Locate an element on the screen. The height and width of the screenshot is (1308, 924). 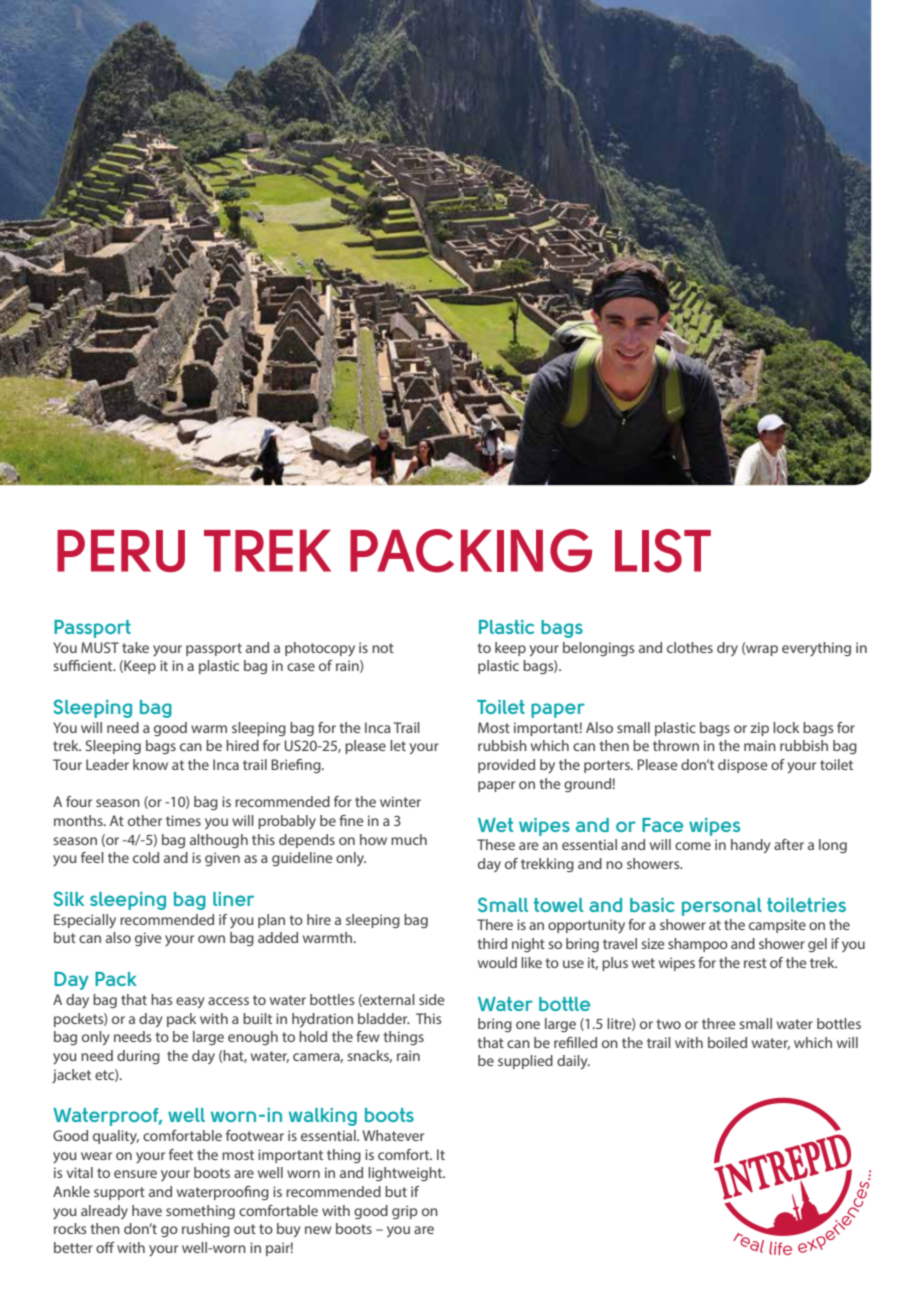
provided is located at coordinates (506, 766).
